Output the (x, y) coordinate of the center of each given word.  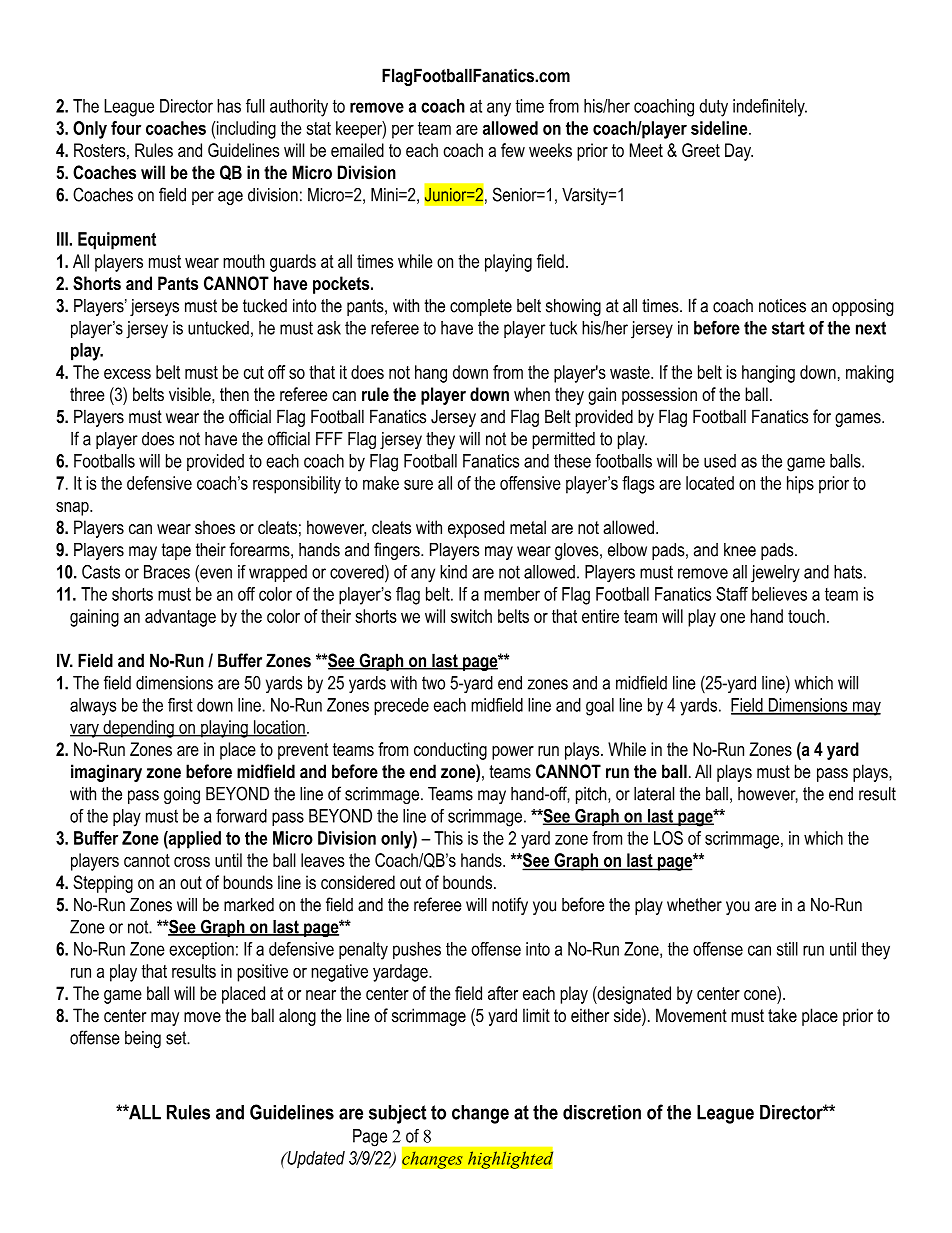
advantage (180, 618)
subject (398, 1114)
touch (806, 616)
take (782, 1015)
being (143, 1039)
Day (739, 152)
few (513, 150)
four (126, 128)
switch (471, 616)
